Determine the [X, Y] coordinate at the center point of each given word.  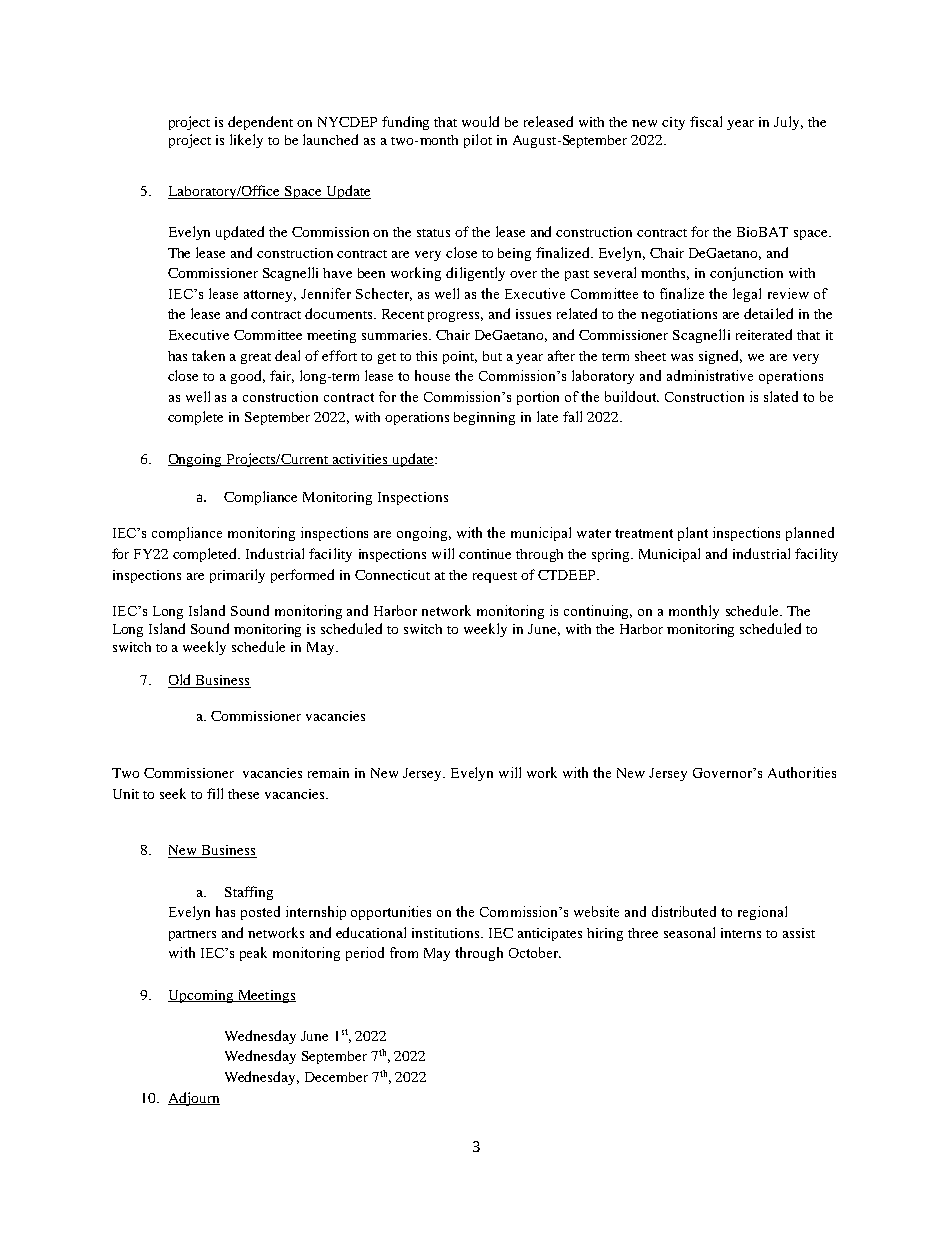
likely [246, 141]
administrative [710, 375]
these [243, 794]
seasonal [689, 932]
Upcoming [202, 996]
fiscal [706, 121]
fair [282, 376]
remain [328, 773]
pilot [478, 141]
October [535, 952]
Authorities [802, 772]
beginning [484, 418]
